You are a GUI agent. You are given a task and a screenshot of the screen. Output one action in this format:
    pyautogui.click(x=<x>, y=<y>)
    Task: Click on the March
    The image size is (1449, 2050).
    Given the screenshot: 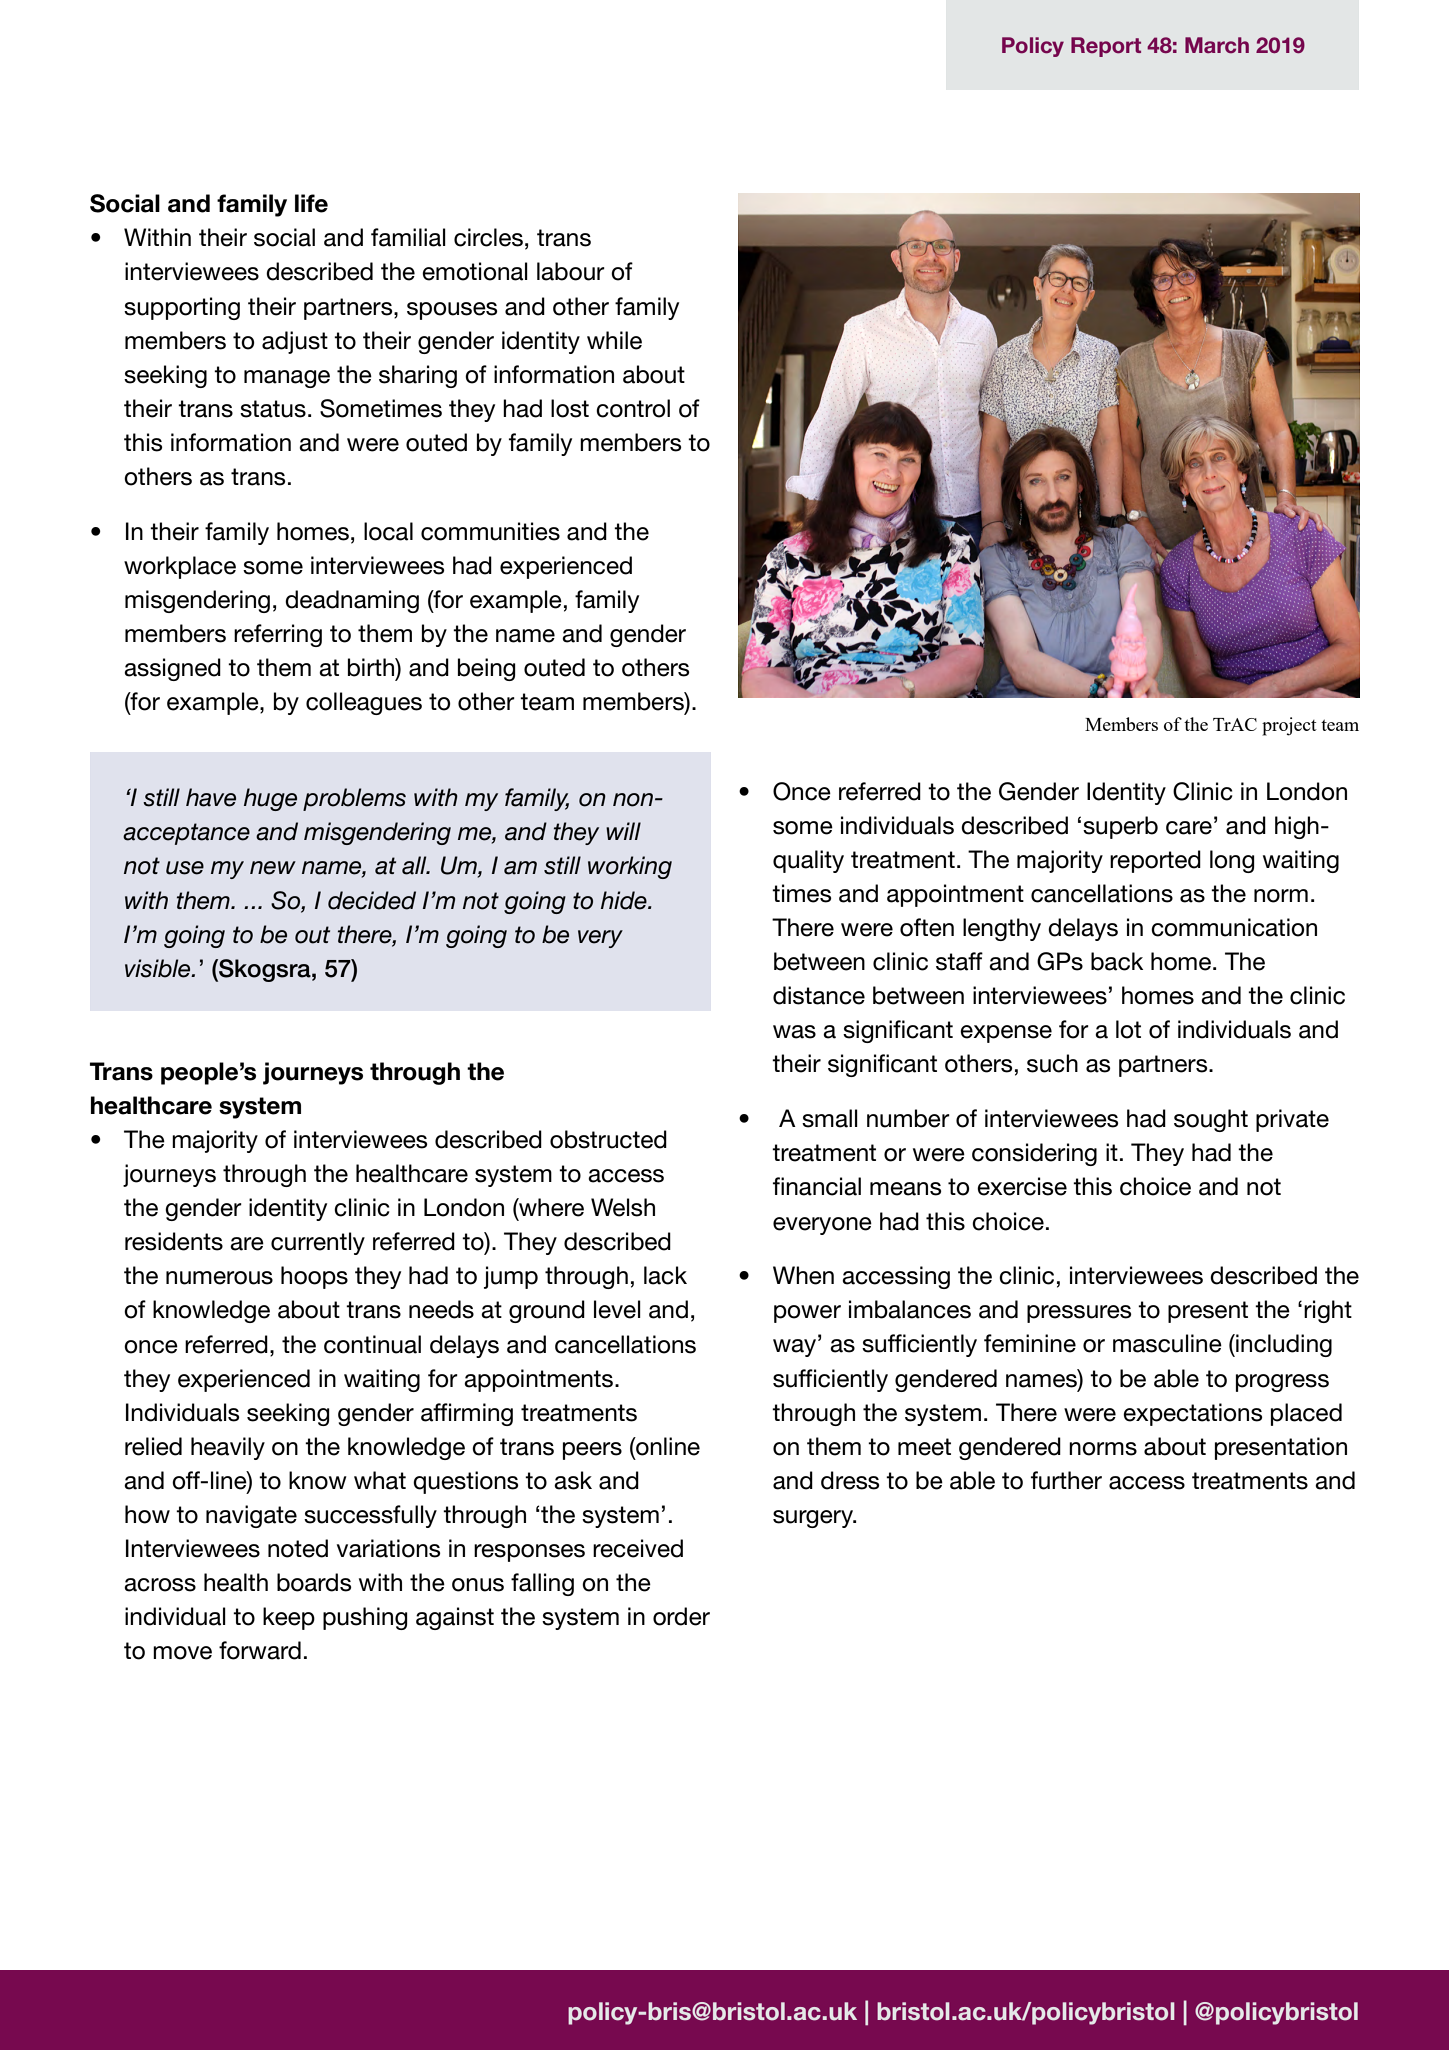 What is the action you would take?
    pyautogui.click(x=1217, y=45)
